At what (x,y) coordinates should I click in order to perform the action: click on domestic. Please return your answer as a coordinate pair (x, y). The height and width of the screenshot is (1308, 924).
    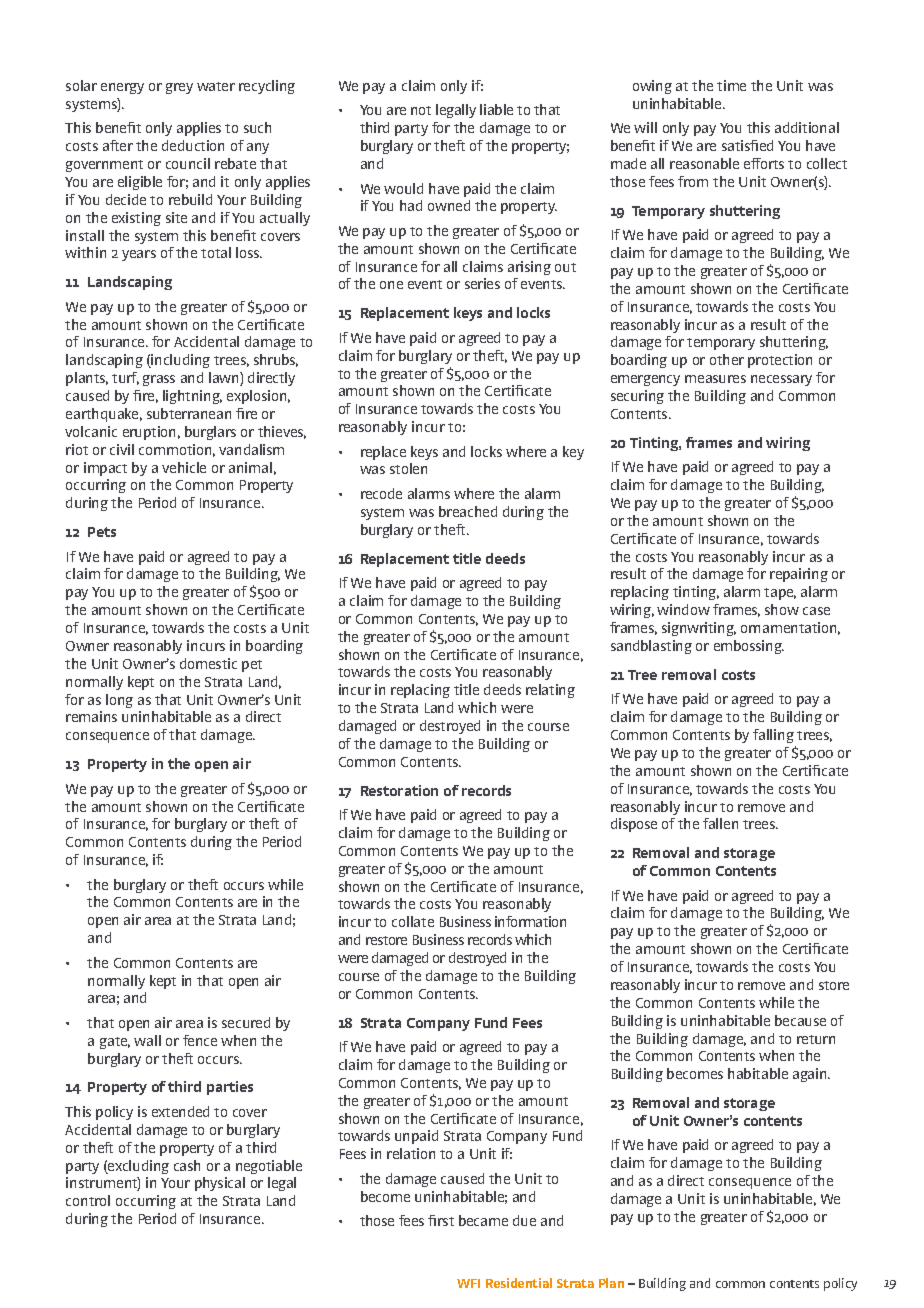
    Looking at the image, I should click on (208, 663).
